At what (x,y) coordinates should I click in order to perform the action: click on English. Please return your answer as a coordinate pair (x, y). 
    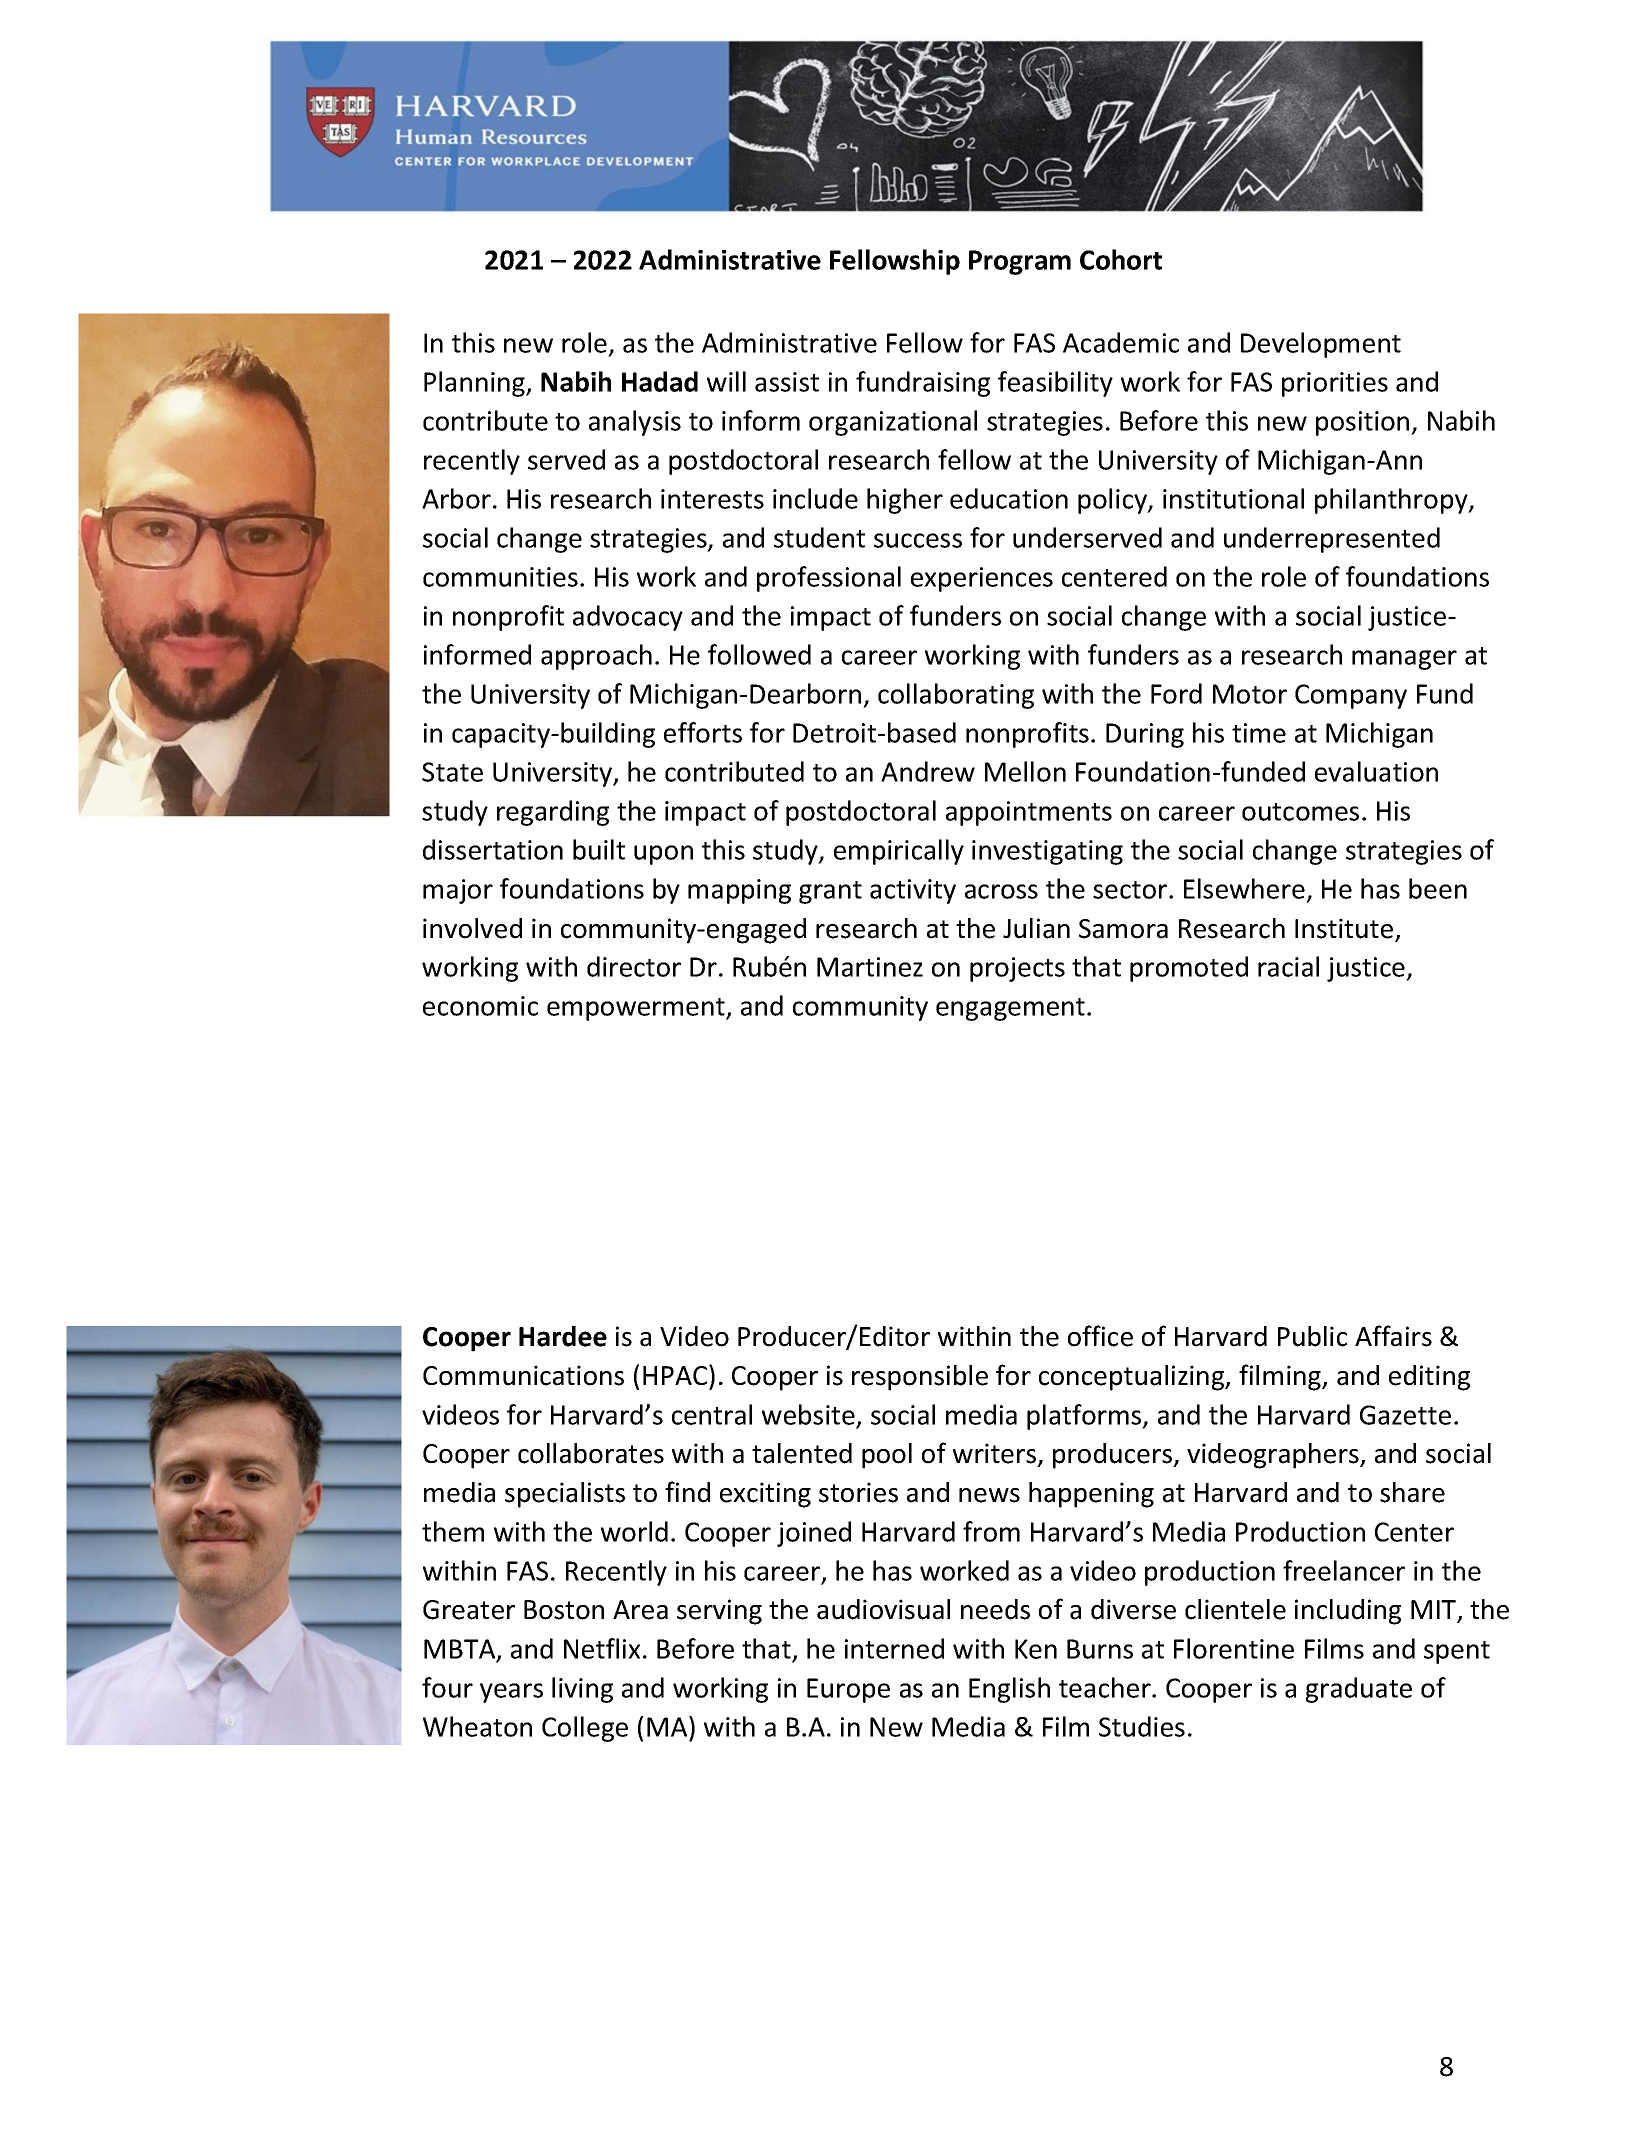
    Looking at the image, I should click on (1009, 1690).
